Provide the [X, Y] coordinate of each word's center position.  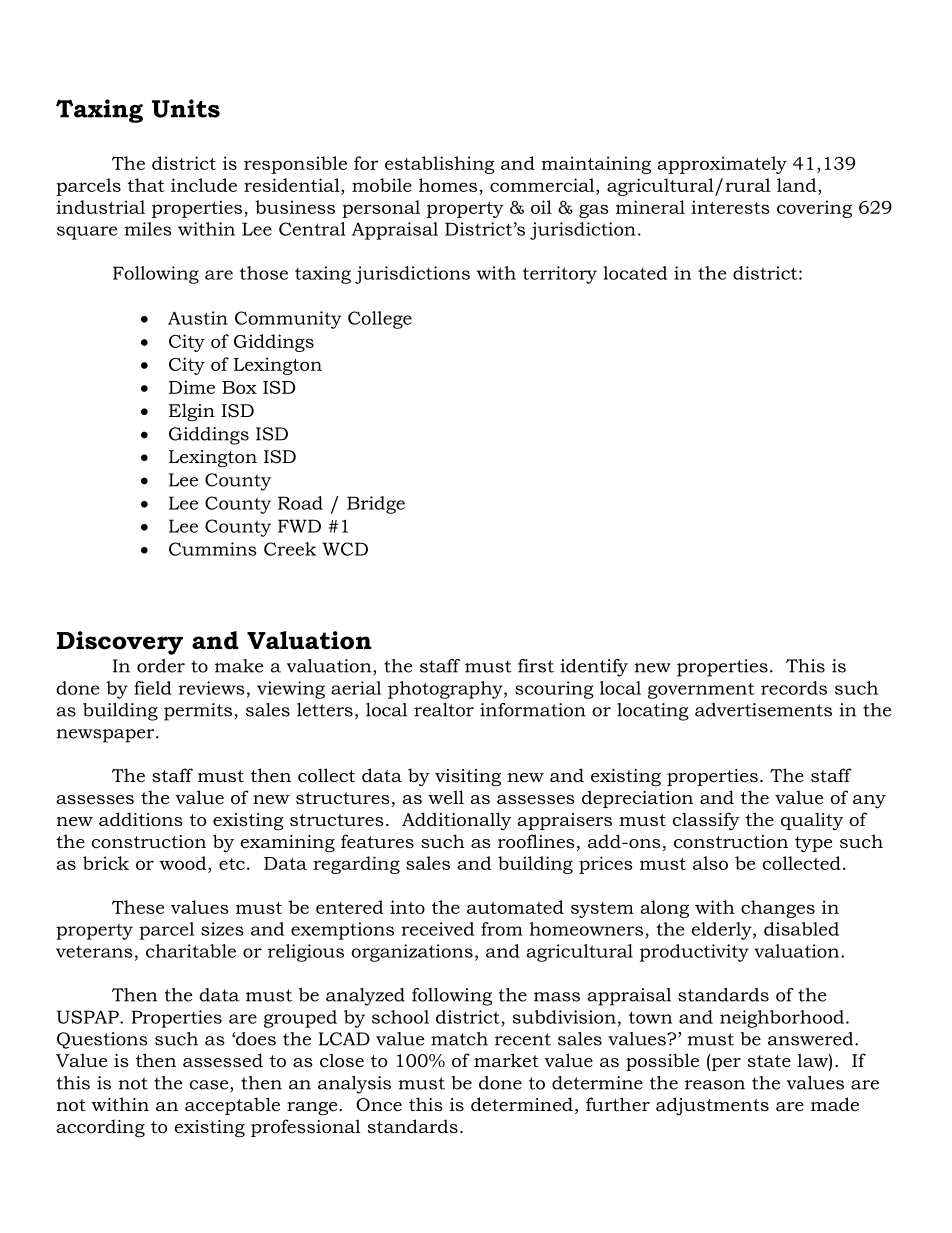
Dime [192, 387]
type [813, 844]
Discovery [120, 643]
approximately [722, 165]
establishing [440, 165]
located [635, 273]
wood [184, 863]
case [210, 1086]
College [380, 320]
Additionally [456, 821]
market [506, 1060]
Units [186, 108]
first [536, 666]
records [794, 688]
